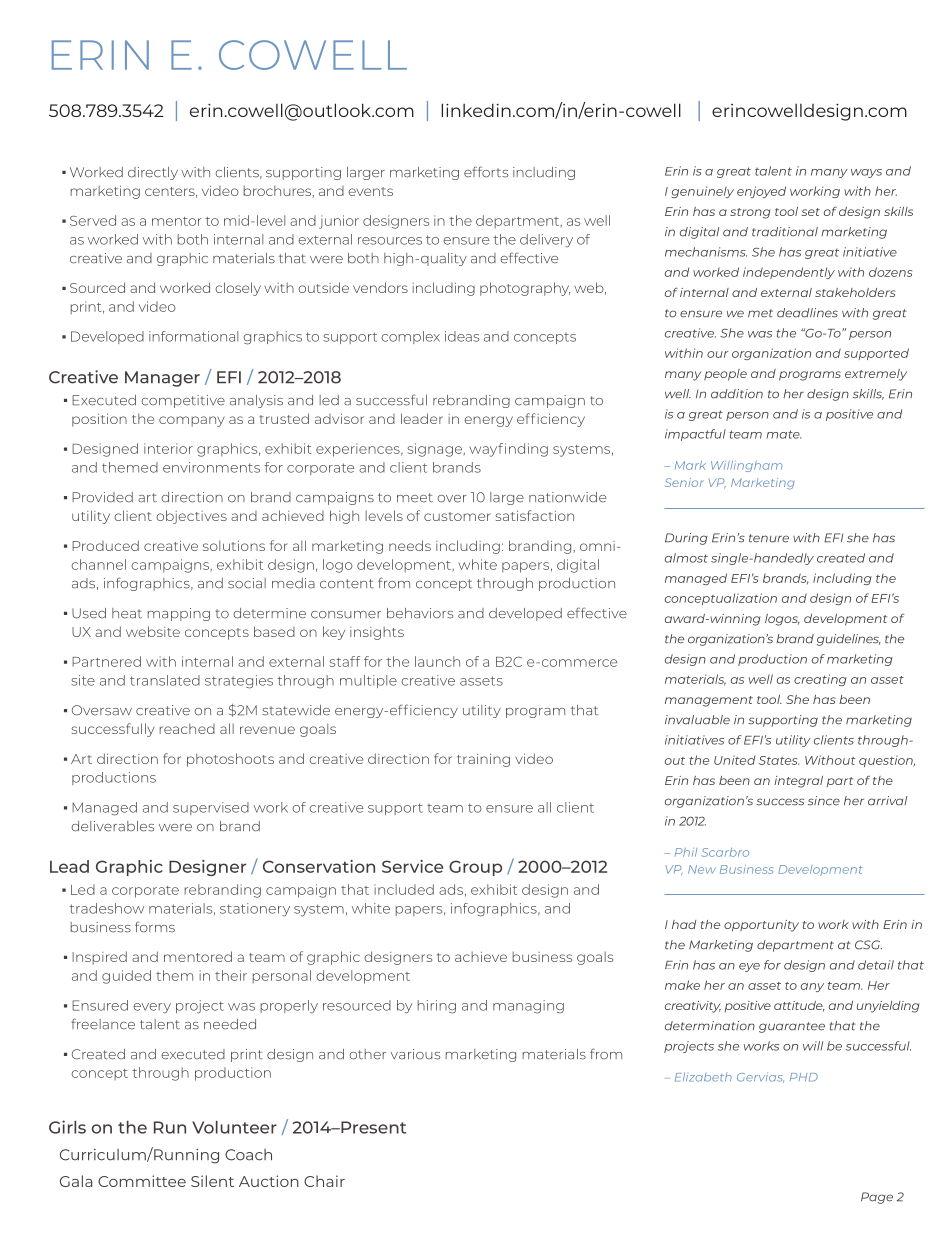  I want to click on translated, so click(165, 680).
